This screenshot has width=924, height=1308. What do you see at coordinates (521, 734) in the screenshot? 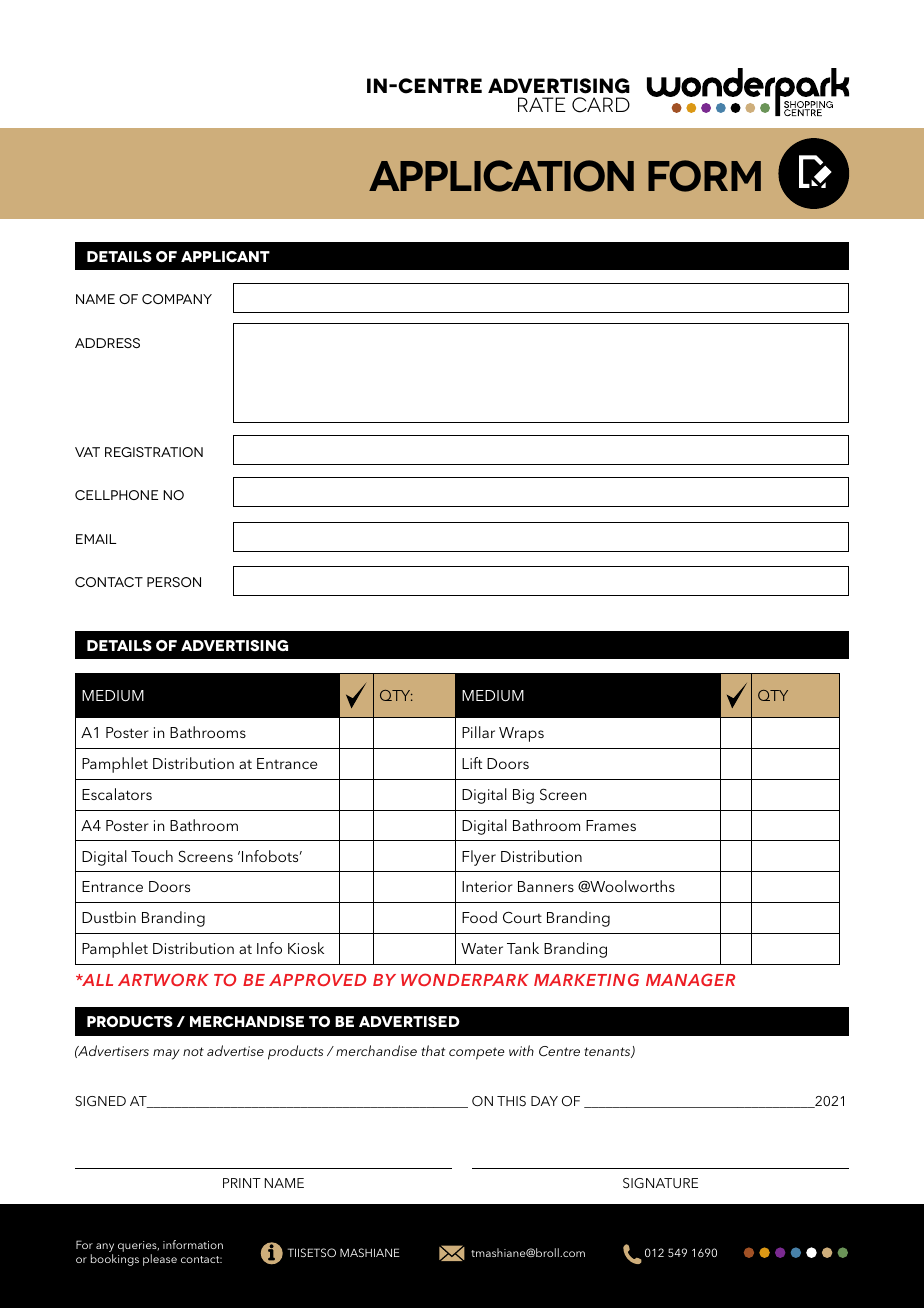
I see `Wraps` at bounding box center [521, 734].
